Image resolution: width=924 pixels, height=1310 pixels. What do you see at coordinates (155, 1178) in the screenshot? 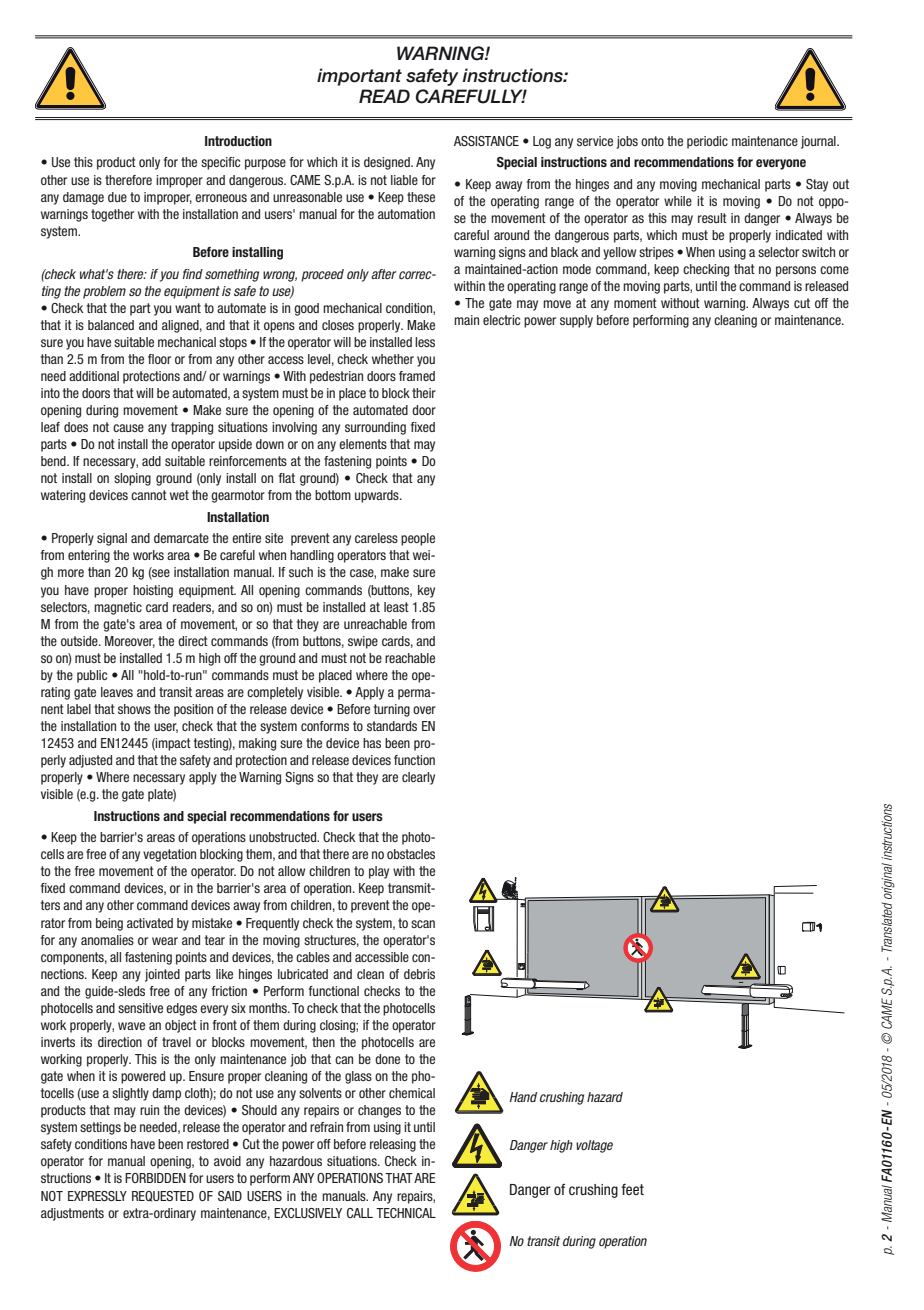
I see `FORBIDDEN` at bounding box center [155, 1178].
